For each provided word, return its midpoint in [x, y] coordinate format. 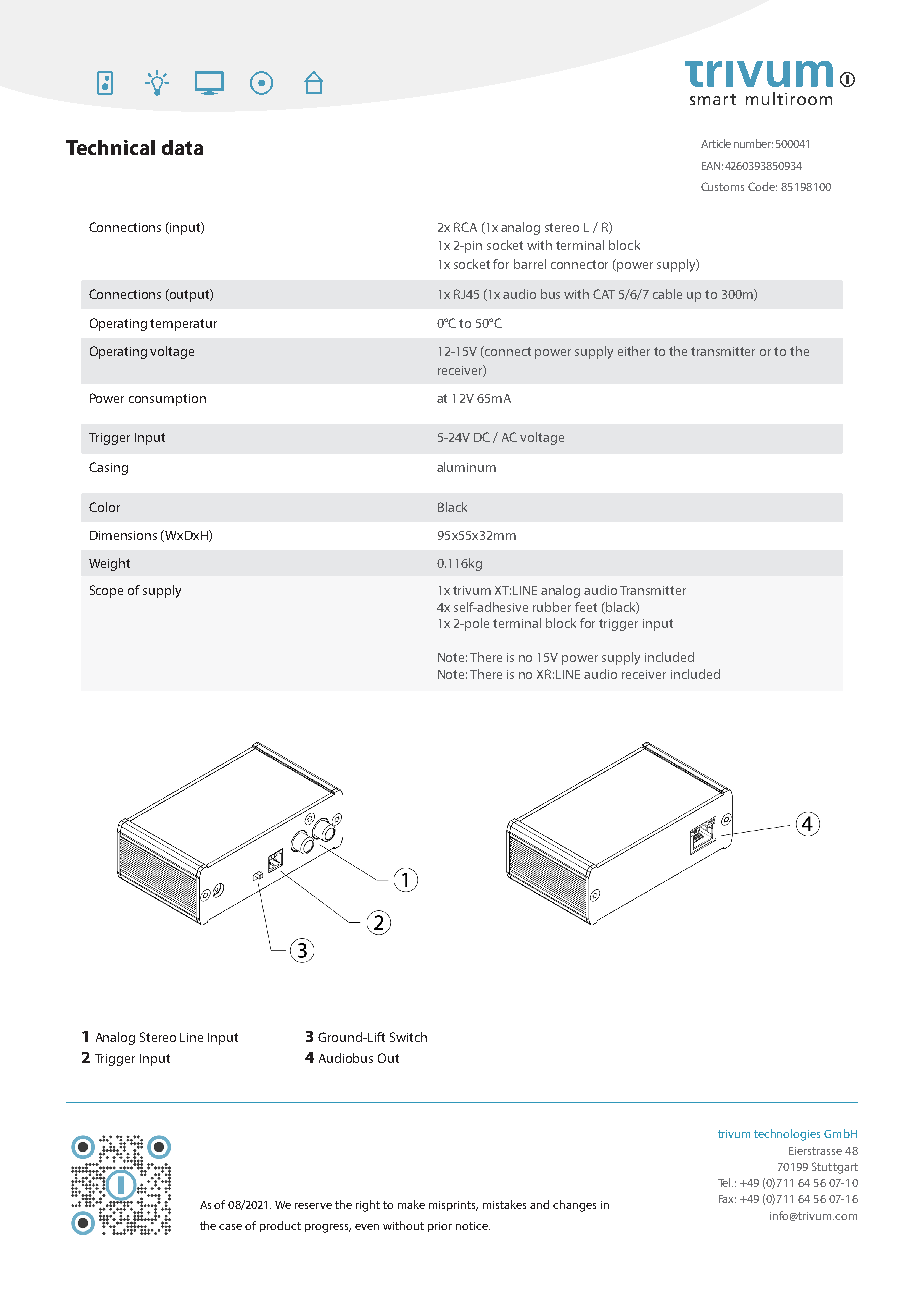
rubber [552, 607]
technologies [787, 1135]
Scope [106, 591]
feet [586, 607]
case [230, 1227]
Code [762, 186]
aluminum [466, 467]
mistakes [504, 1204]
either [634, 351]
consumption [167, 400]
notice [473, 1226]
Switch [408, 1037]
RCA [465, 227]
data [182, 147]
